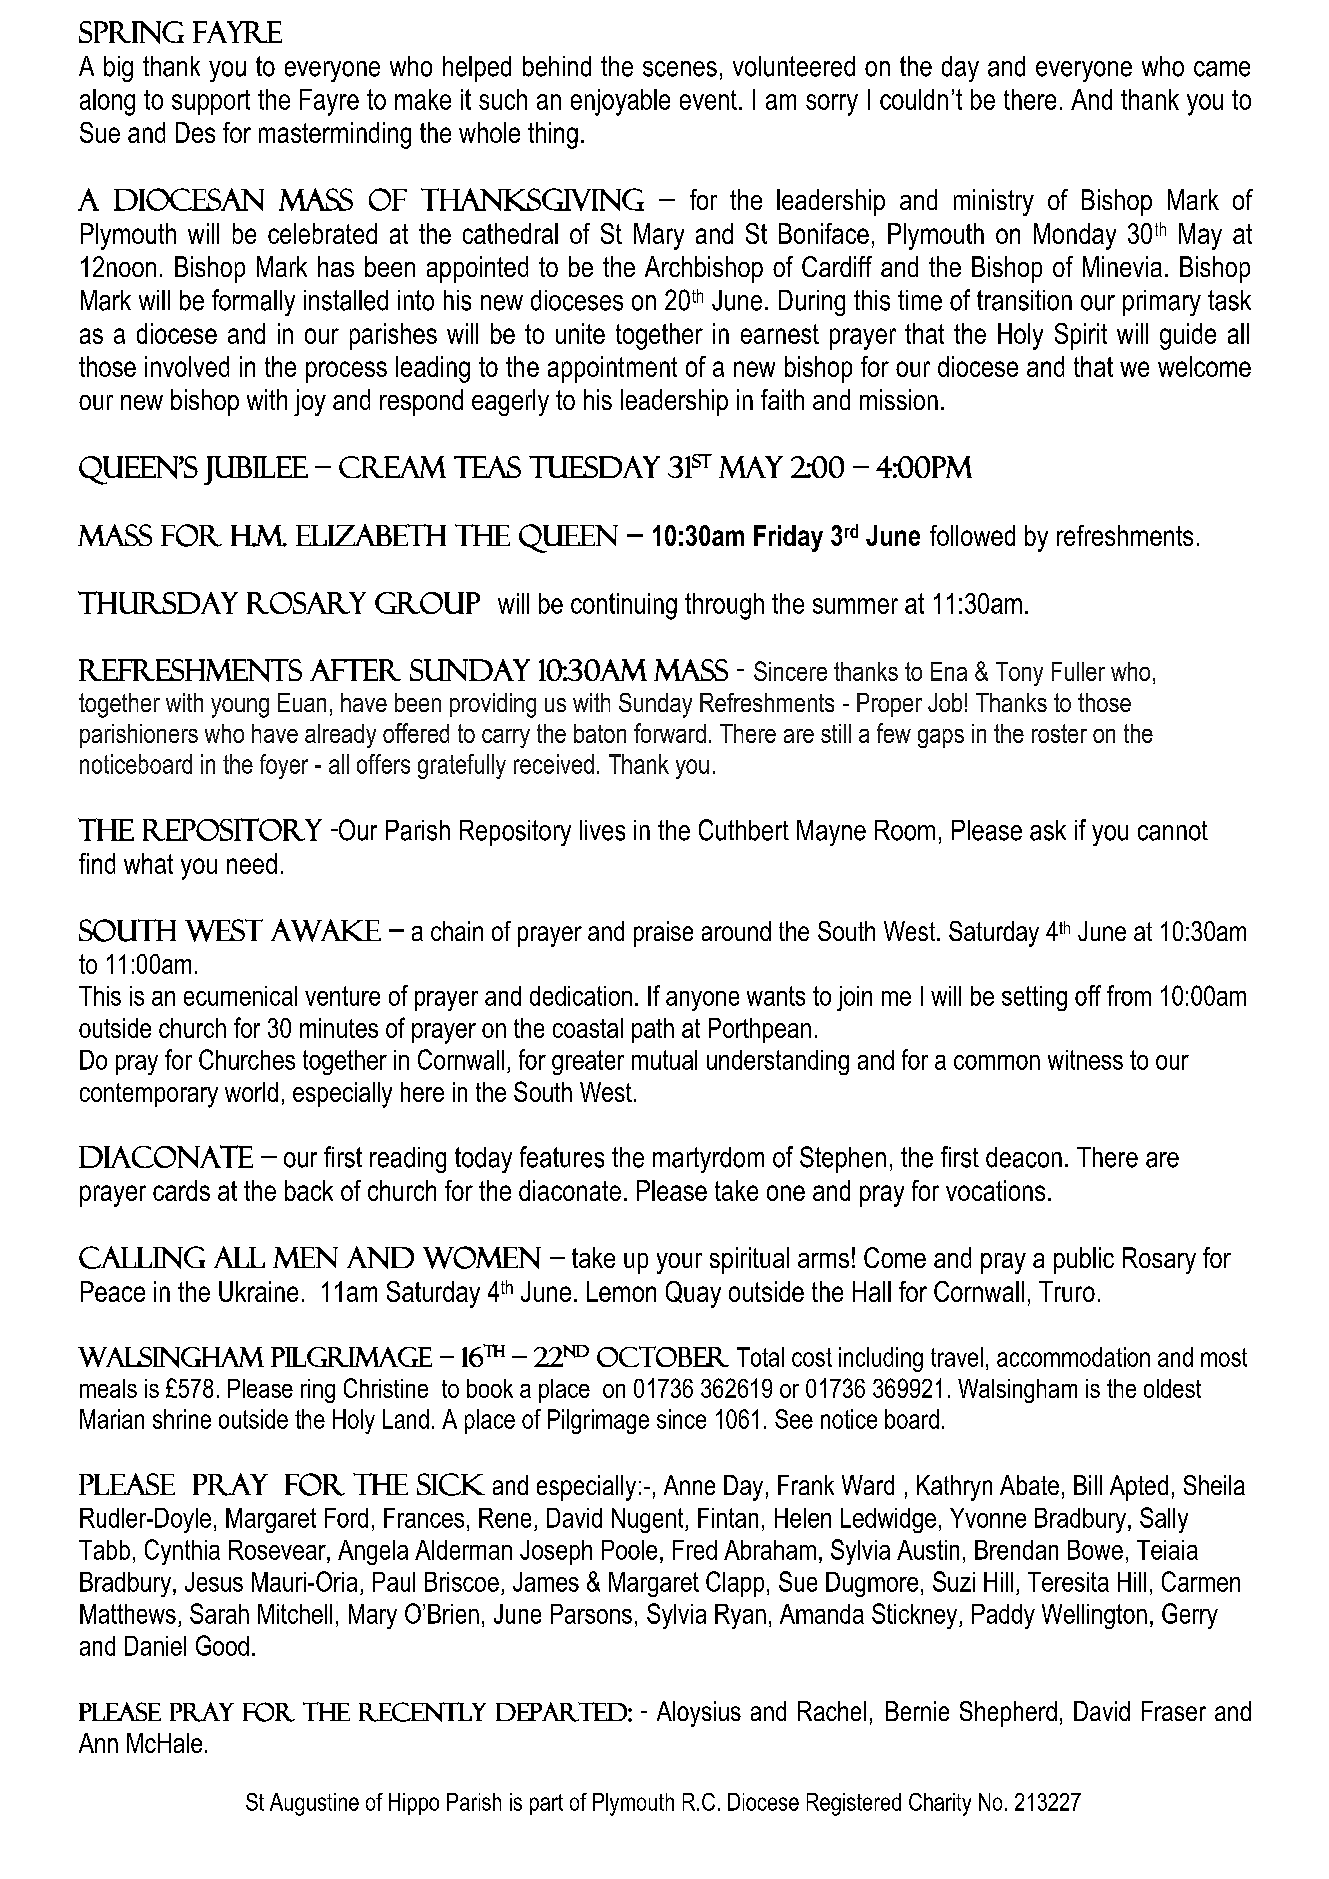 The image size is (1329, 1879). Describe the element at coordinates (832, 1711) in the document. I see `Rachel` at that location.
